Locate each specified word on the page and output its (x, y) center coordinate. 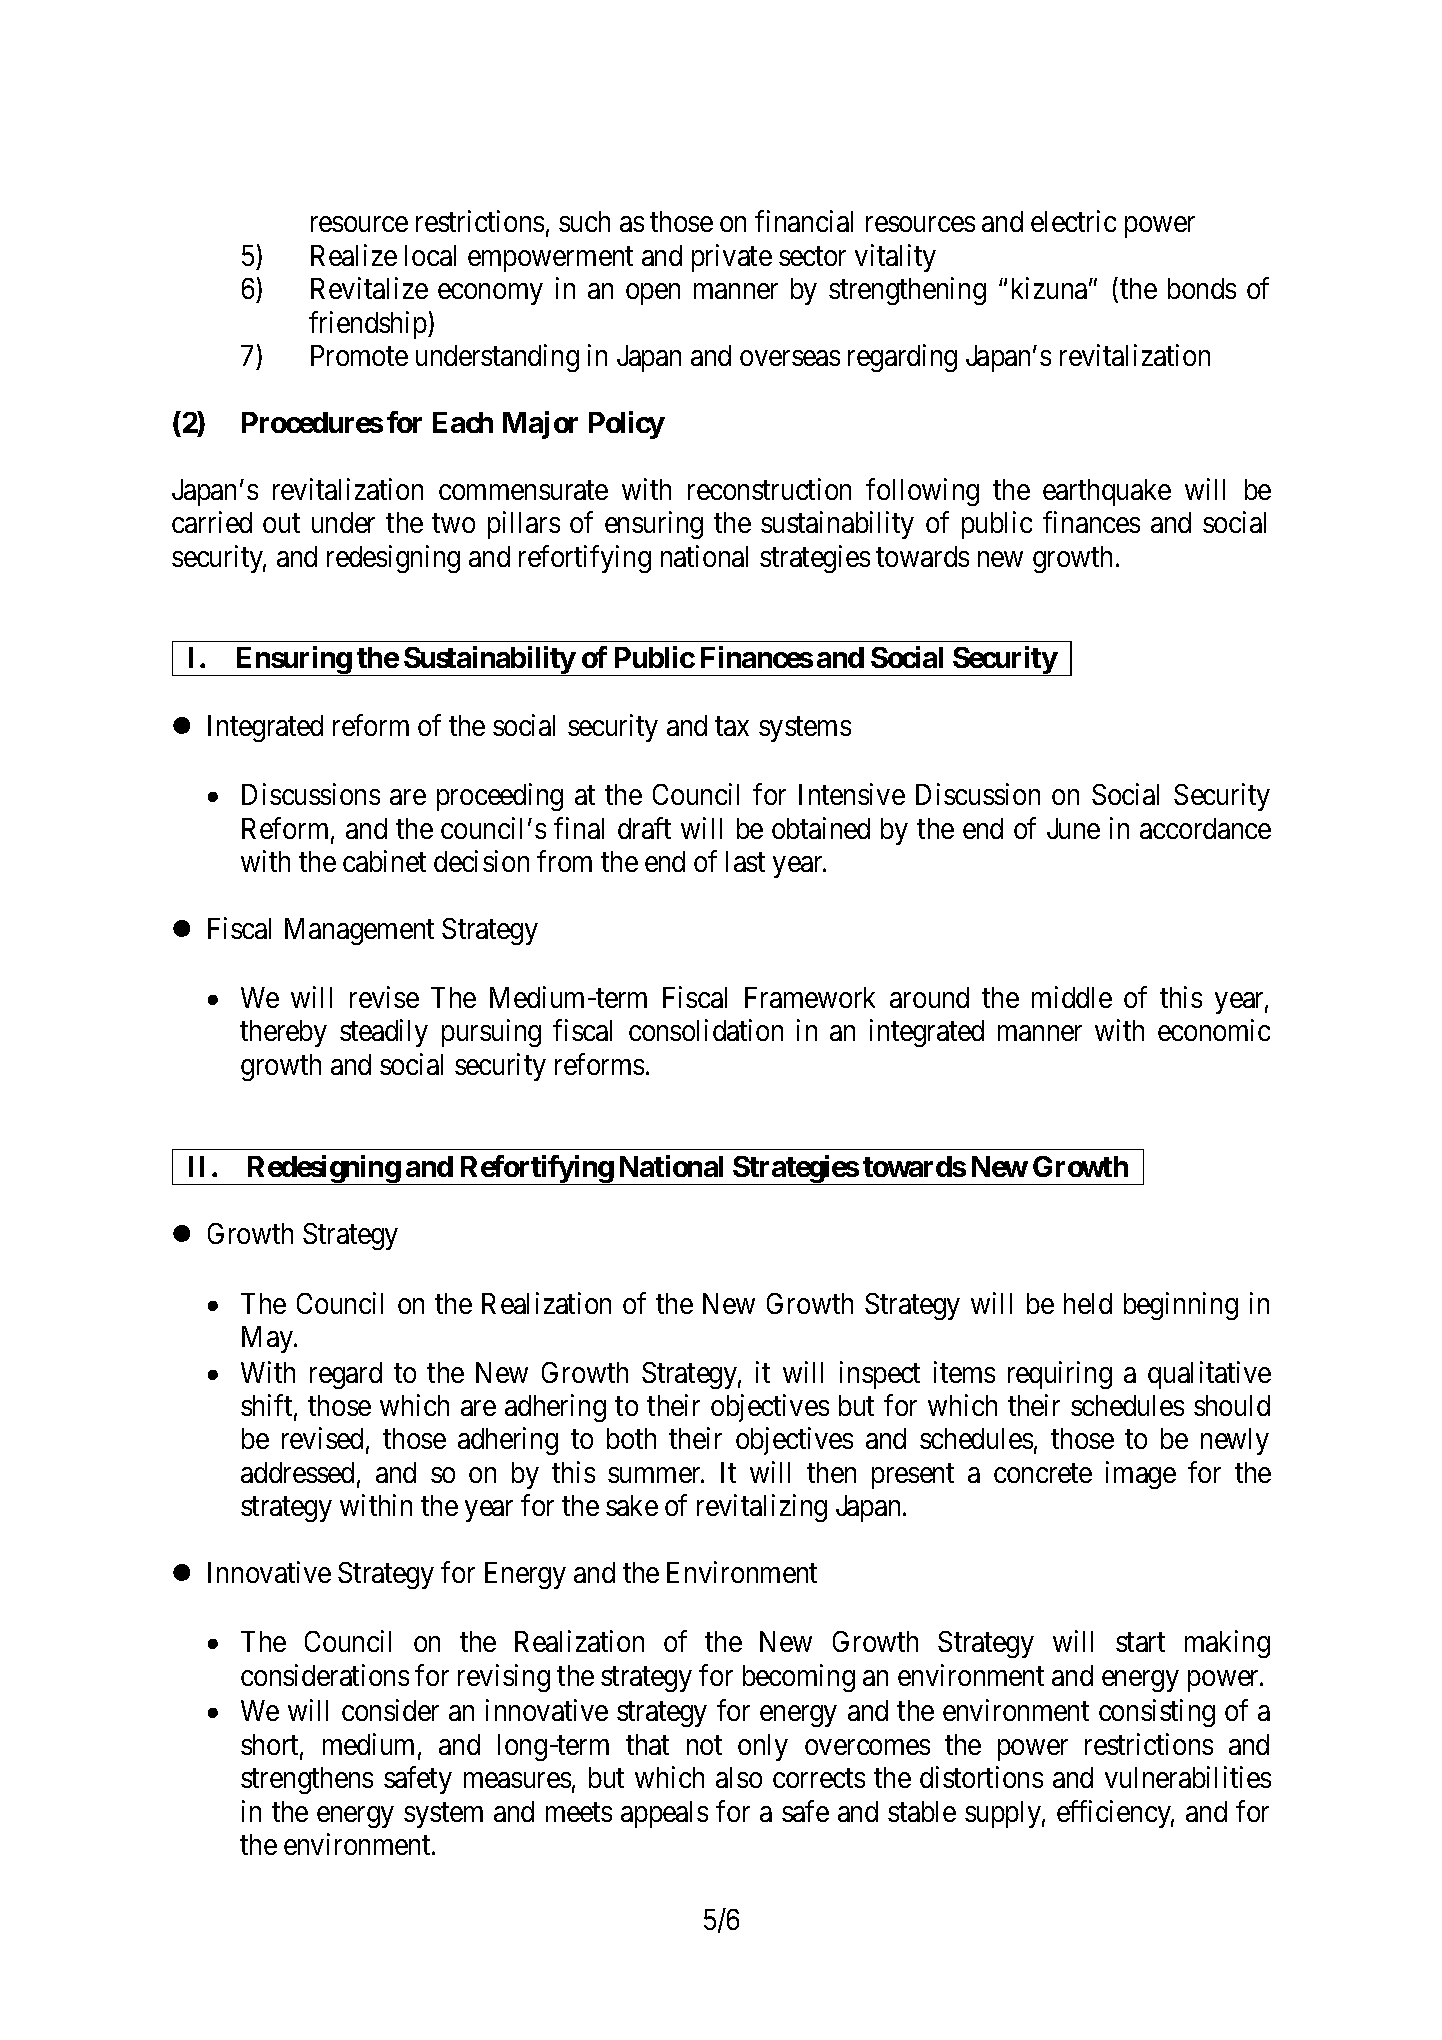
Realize (354, 255)
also (739, 1777)
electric (1073, 221)
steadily (384, 1033)
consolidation (706, 1030)
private (732, 258)
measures (517, 1780)
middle (1072, 997)
